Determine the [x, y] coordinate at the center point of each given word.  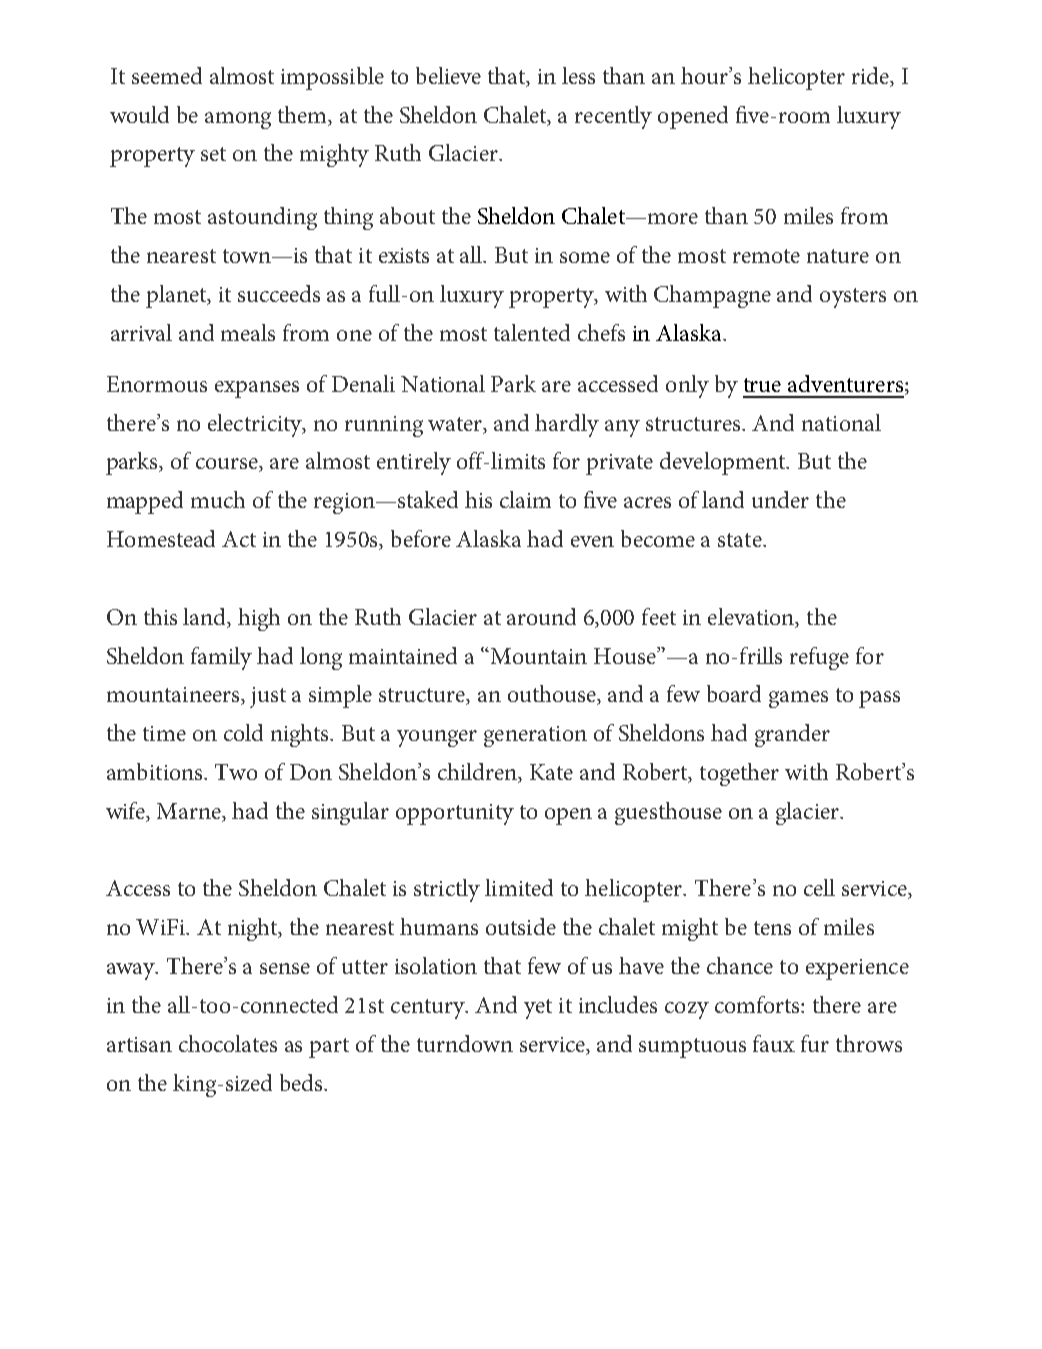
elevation [752, 617]
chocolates [228, 1043]
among [238, 120]
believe [448, 75]
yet [538, 1009]
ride [872, 76]
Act [239, 539]
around [541, 616]
